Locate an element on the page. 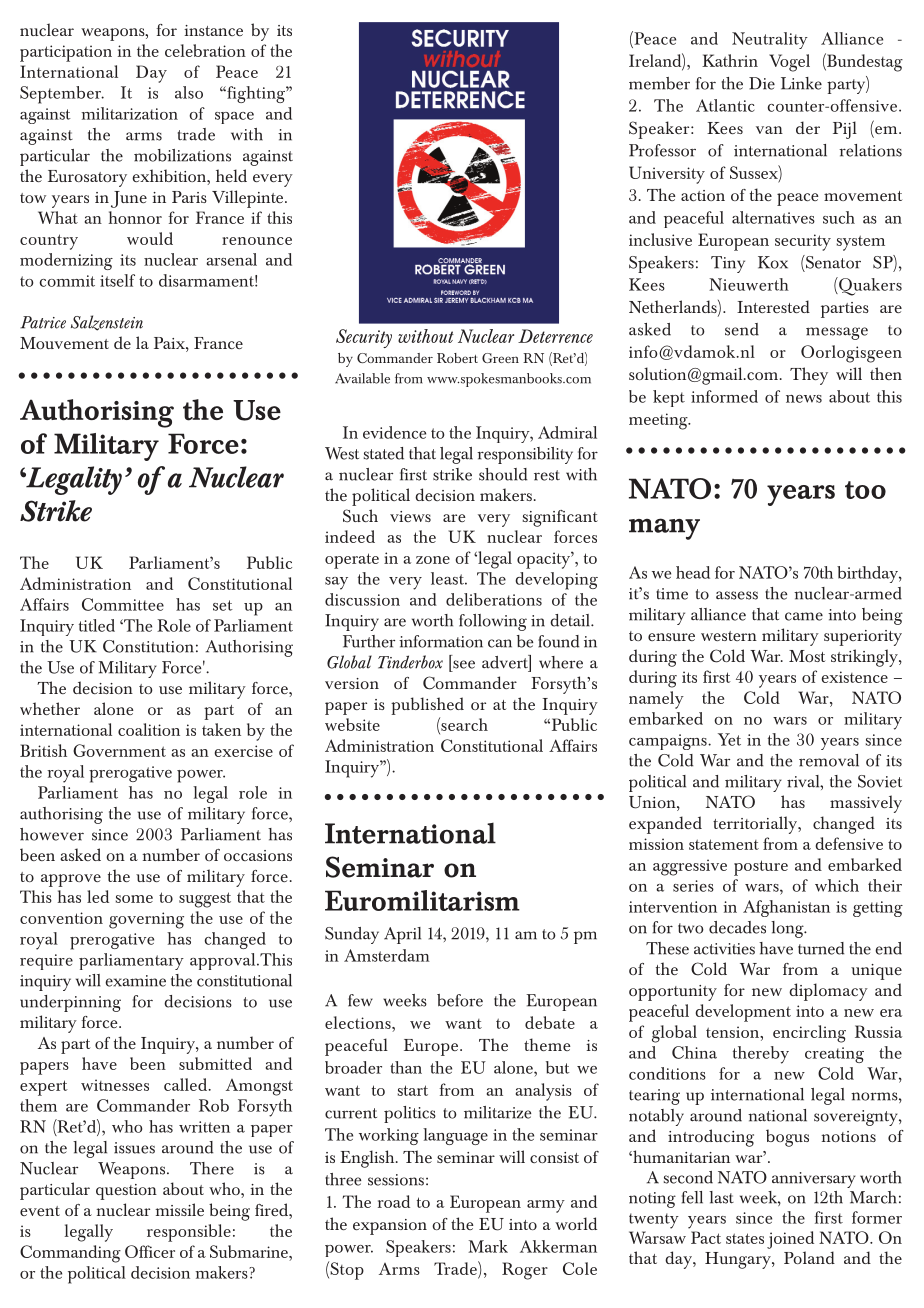 Image resolution: width=924 pixels, height=1308 pixels. Vogel is located at coordinates (789, 63).
